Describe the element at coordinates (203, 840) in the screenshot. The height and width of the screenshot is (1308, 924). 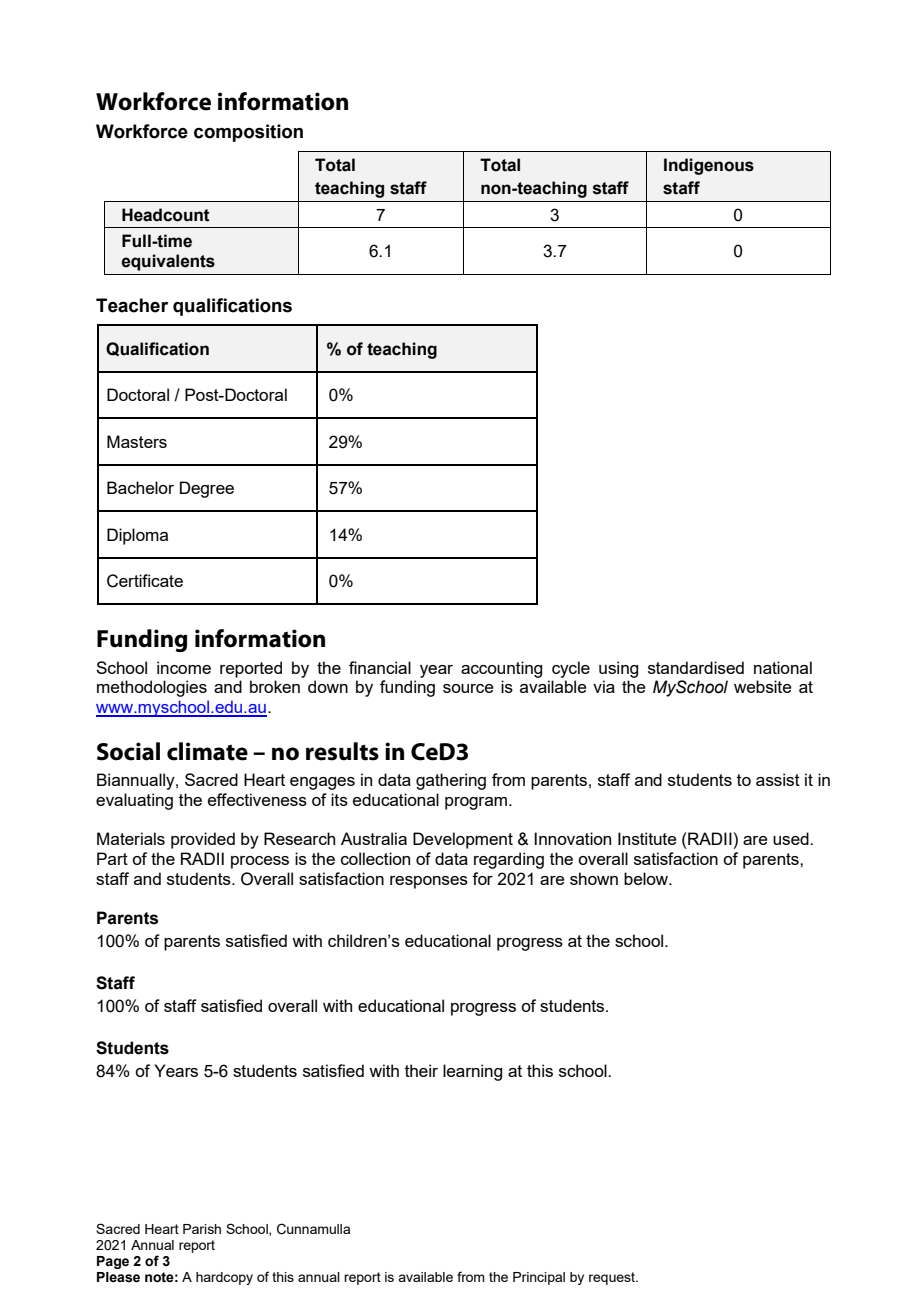
I see `provided` at that location.
